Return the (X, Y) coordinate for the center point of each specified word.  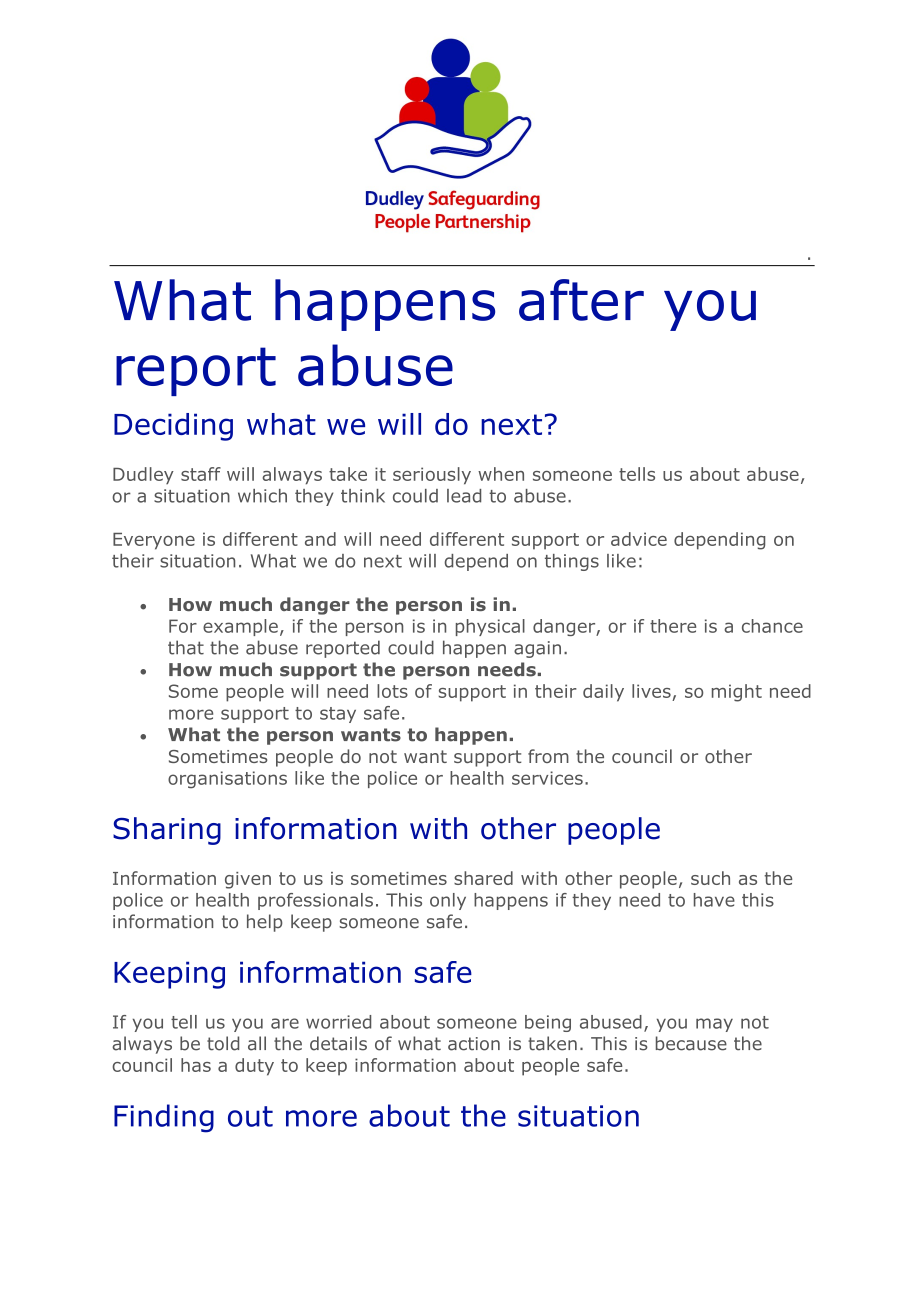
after (581, 300)
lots (392, 691)
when (501, 474)
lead (464, 496)
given (248, 880)
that (186, 647)
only (448, 901)
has (196, 1065)
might (737, 693)
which (262, 496)
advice (639, 539)
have (714, 900)
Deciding (173, 427)
